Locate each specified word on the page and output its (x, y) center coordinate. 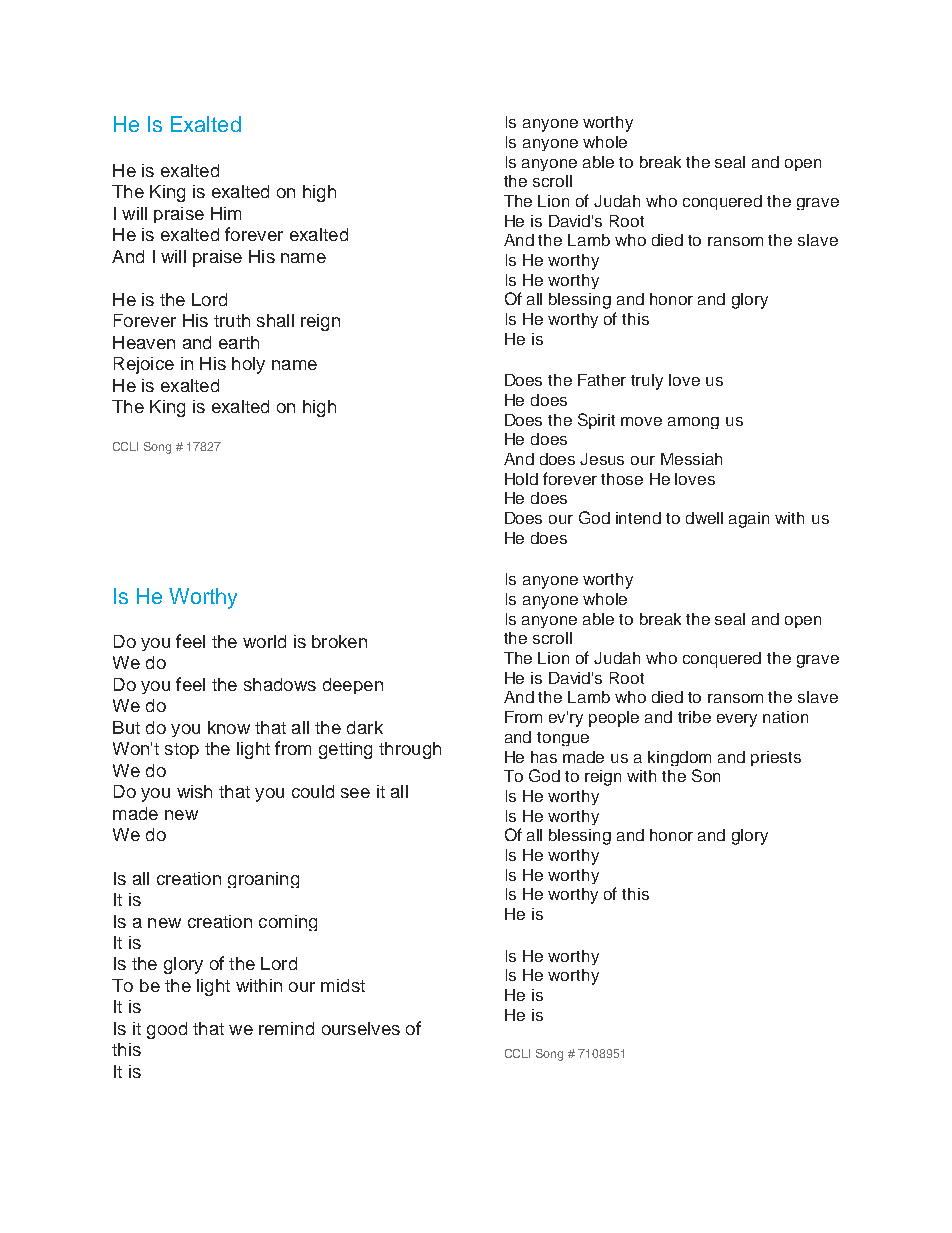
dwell (704, 518)
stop (182, 751)
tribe (694, 717)
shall (275, 320)
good (167, 1030)
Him (226, 213)
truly (647, 382)
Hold (521, 479)
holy (248, 365)
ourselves (361, 1028)
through (410, 750)
